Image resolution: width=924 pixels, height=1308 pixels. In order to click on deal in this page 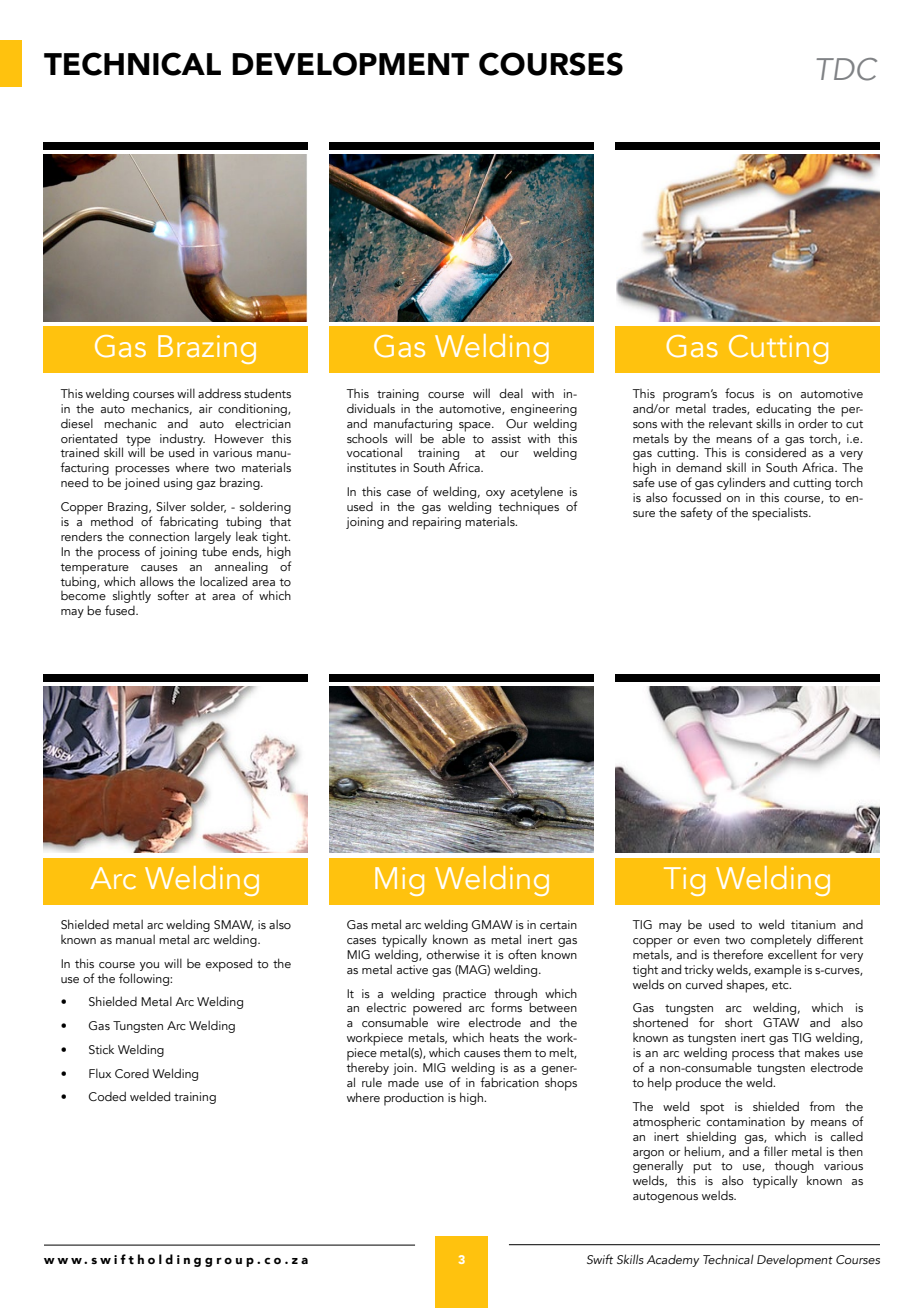, I will do `click(511, 393)`.
